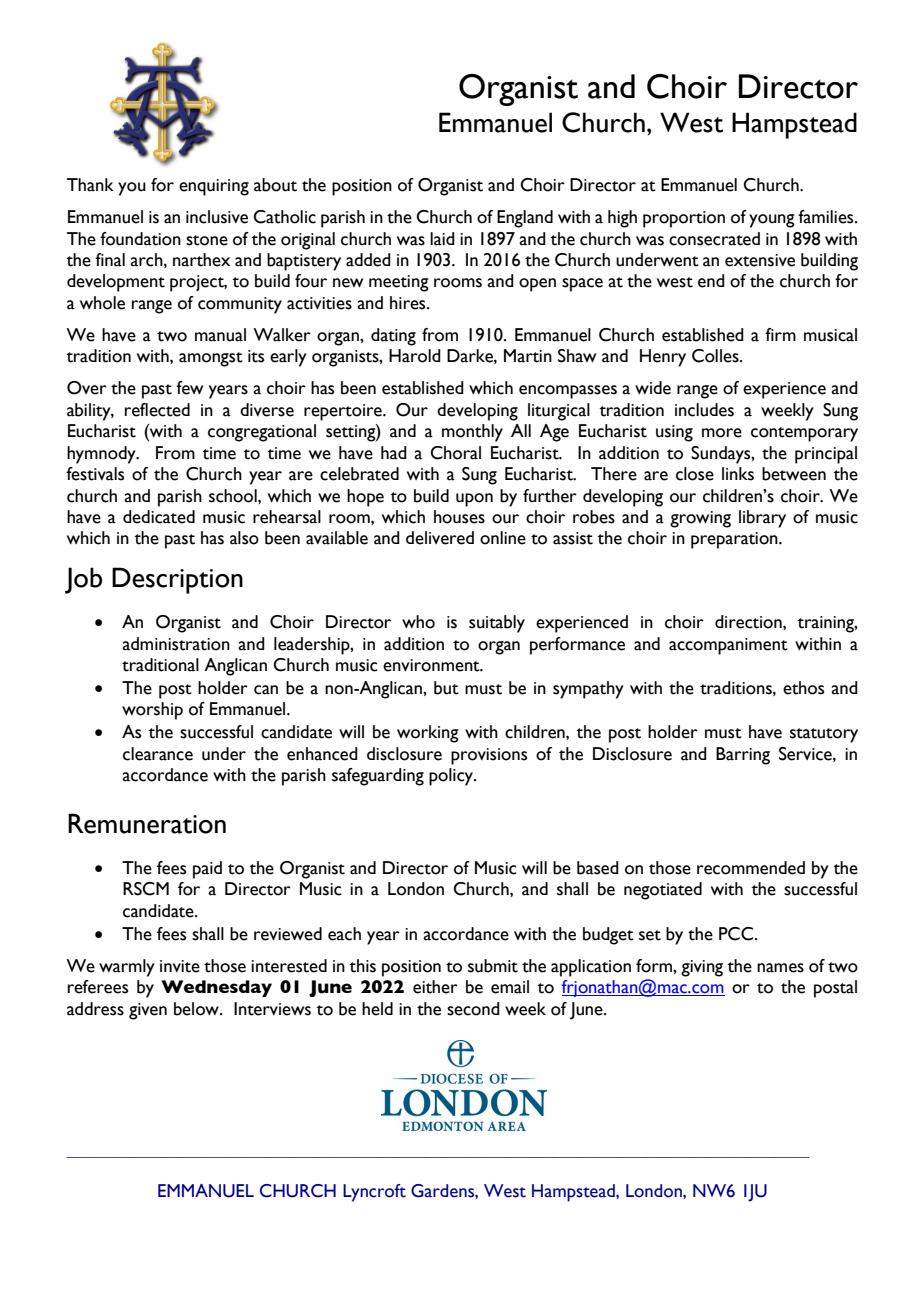 Image resolution: width=924 pixels, height=1308 pixels. I want to click on either, so click(435, 987).
